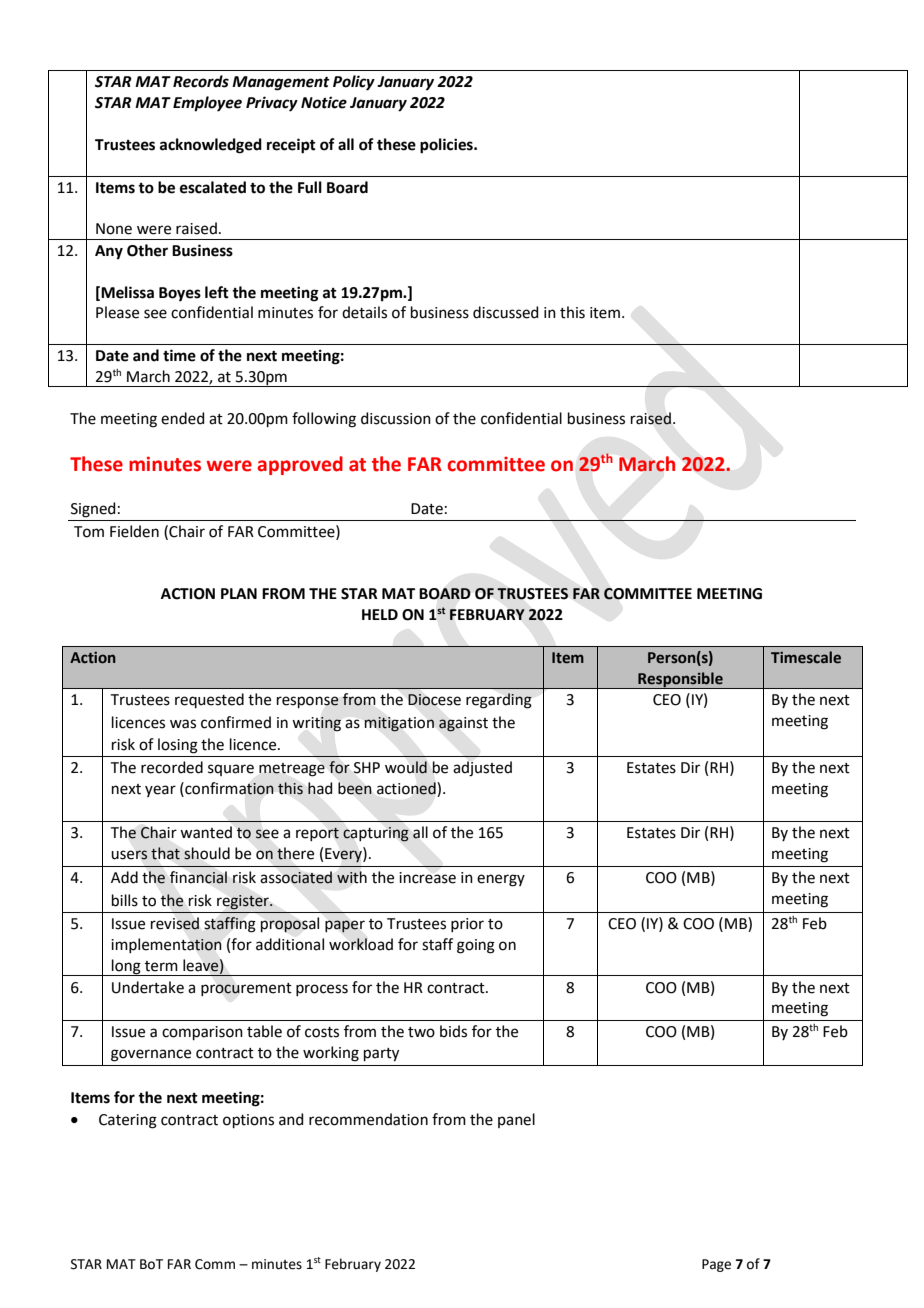 The image size is (924, 1308). Describe the element at coordinates (165, 853) in the screenshot. I see `that` at that location.
